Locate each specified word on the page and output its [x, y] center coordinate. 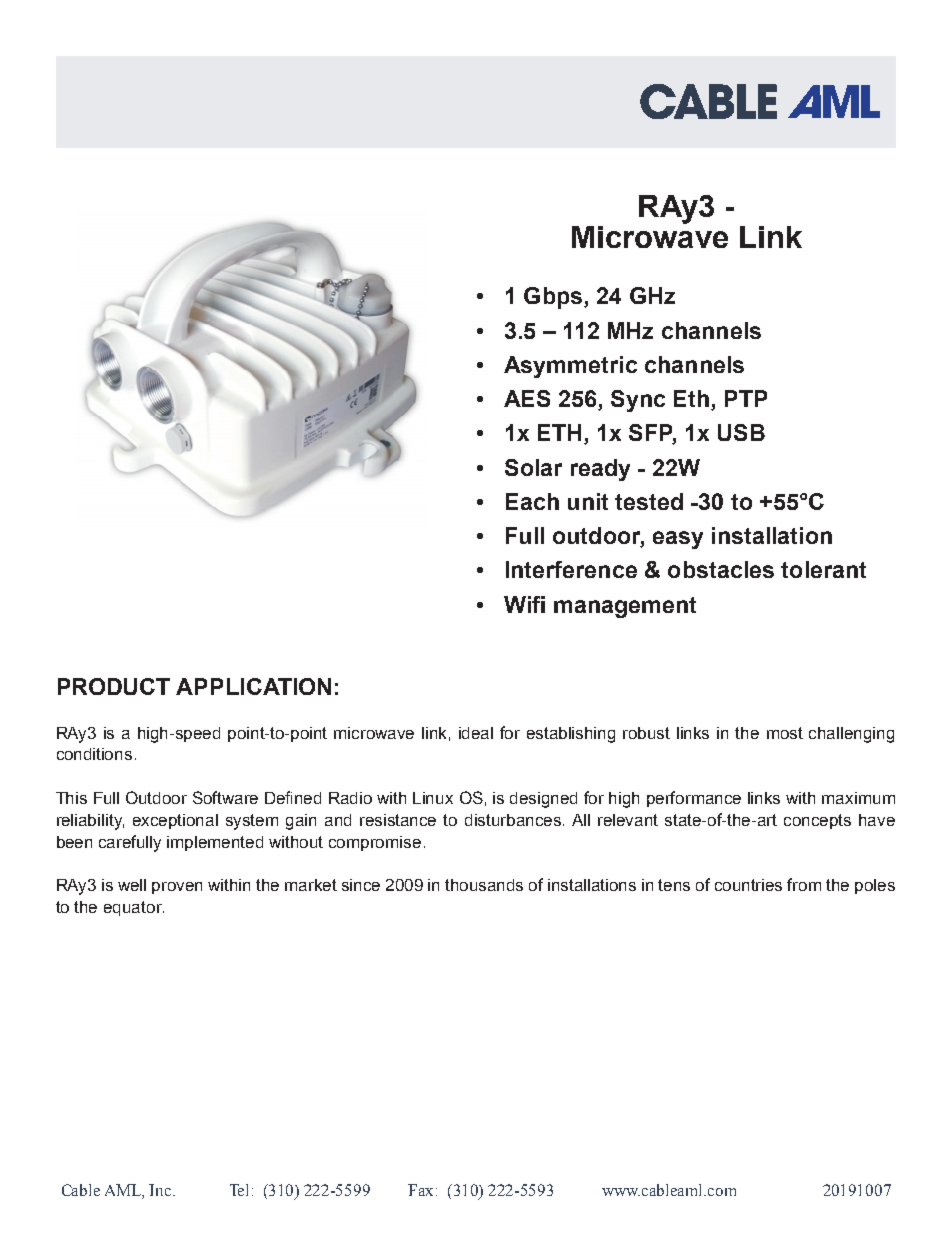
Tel [239, 1190]
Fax [422, 1190]
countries [748, 885]
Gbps [553, 298]
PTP [746, 398]
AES [527, 398]
